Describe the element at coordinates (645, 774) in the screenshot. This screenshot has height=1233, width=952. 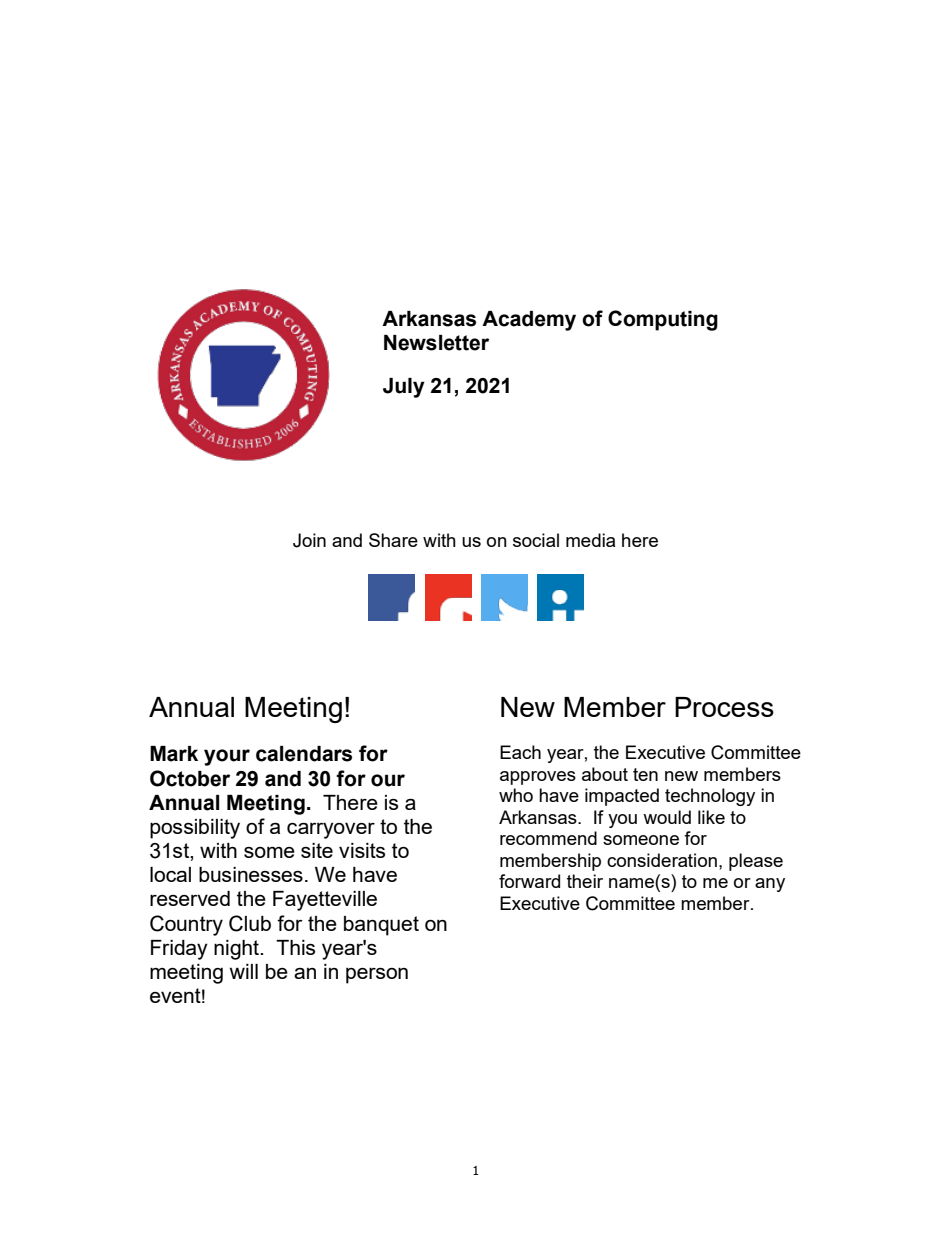
I see `ten` at that location.
